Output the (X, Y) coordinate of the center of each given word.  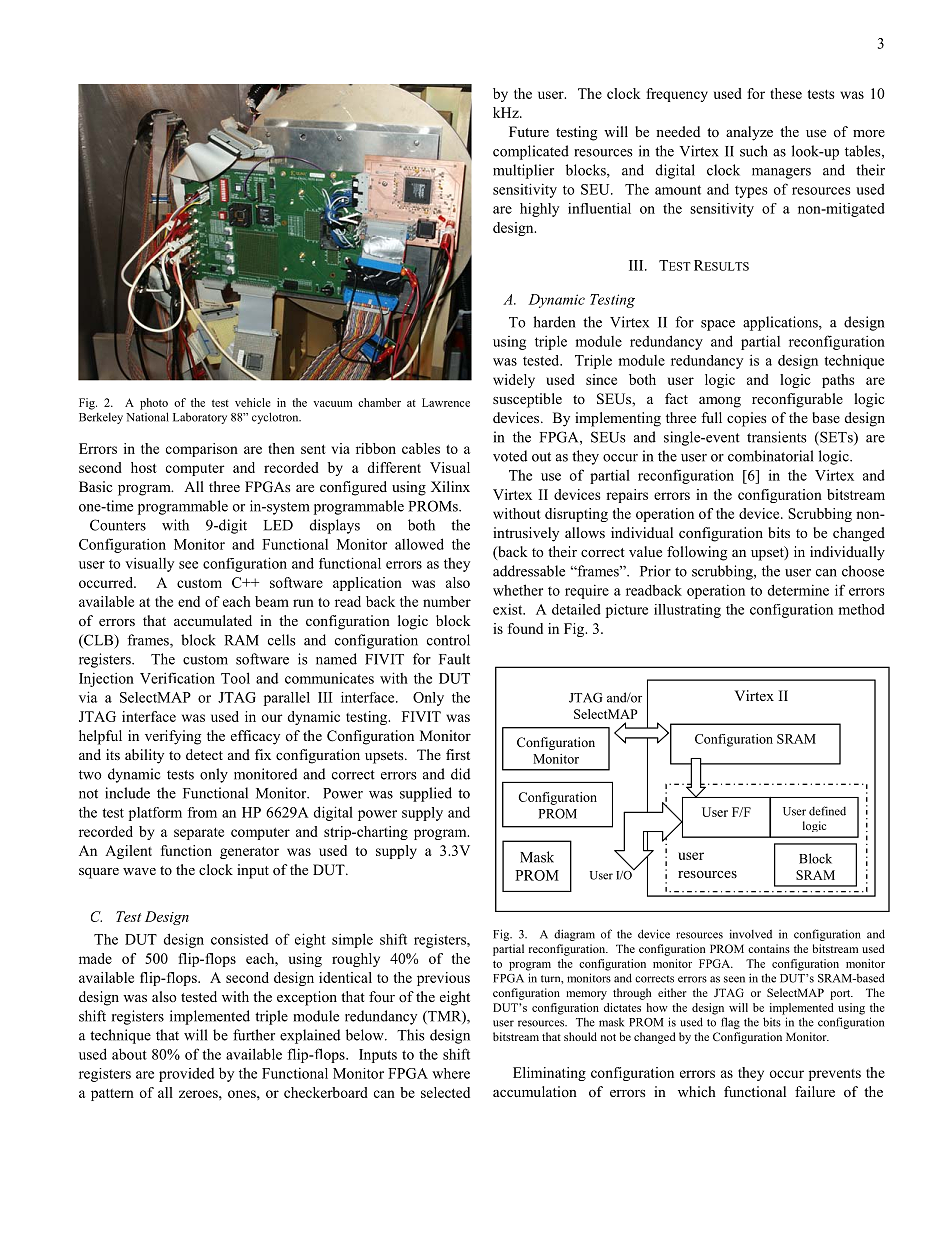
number (447, 601)
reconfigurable (797, 400)
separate (199, 834)
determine (798, 590)
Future (529, 131)
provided (186, 1074)
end (189, 601)
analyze (749, 133)
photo (154, 404)
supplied (426, 794)
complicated (531, 152)
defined (827, 811)
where (451, 1073)
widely (514, 381)
